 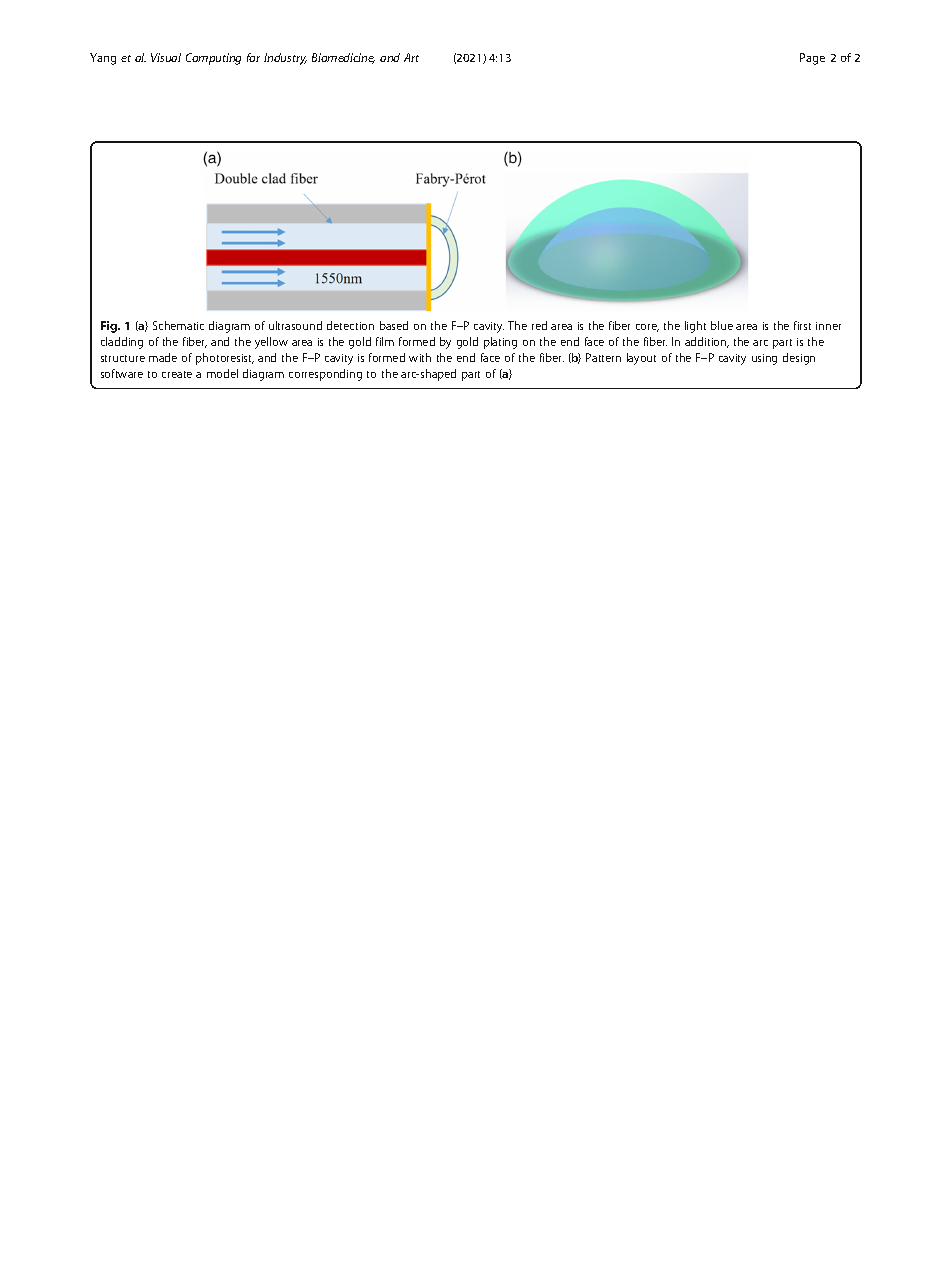 I want to click on Fig, so click(x=110, y=327).
